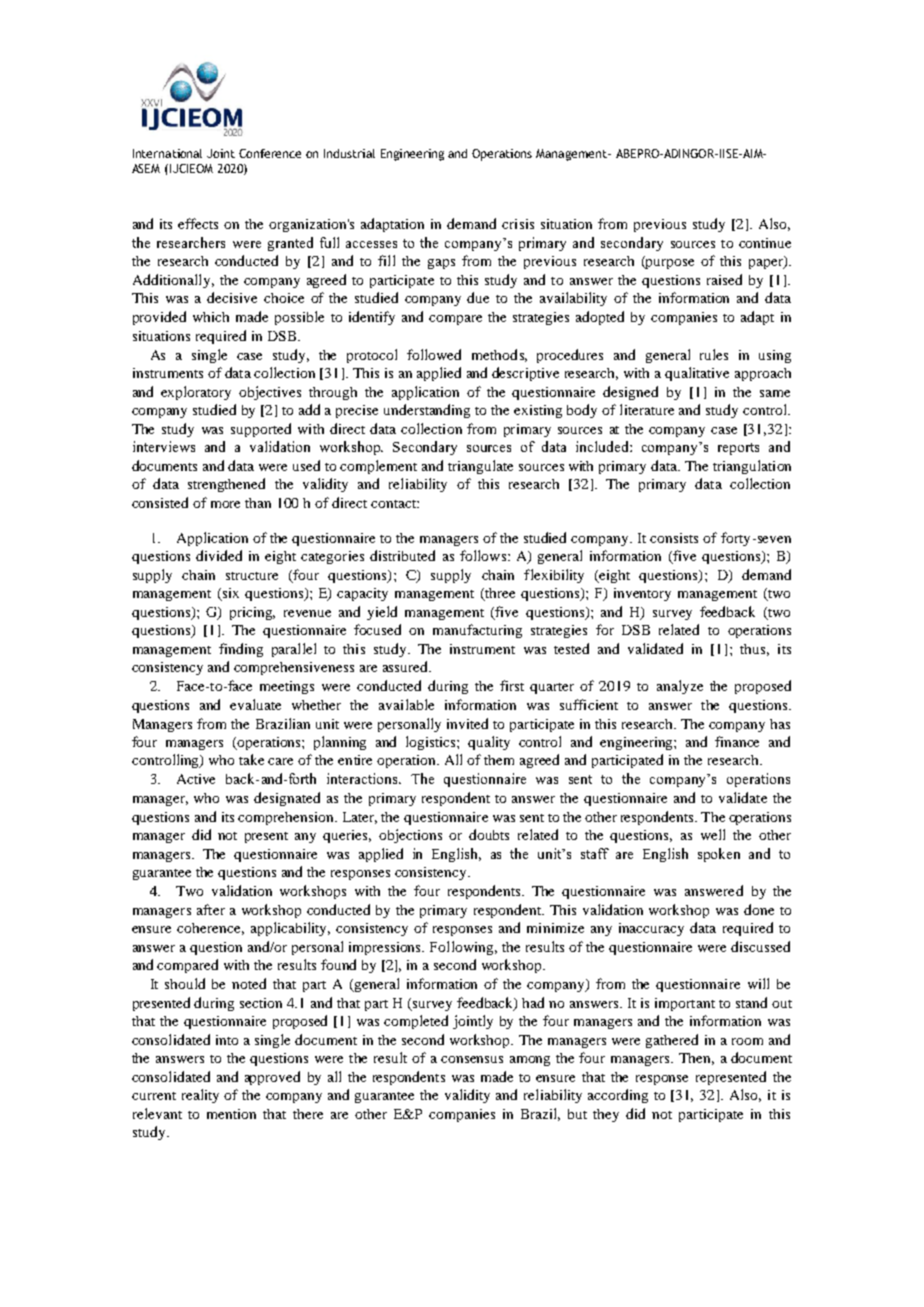  I want to click on Conference, so click(270, 153).
